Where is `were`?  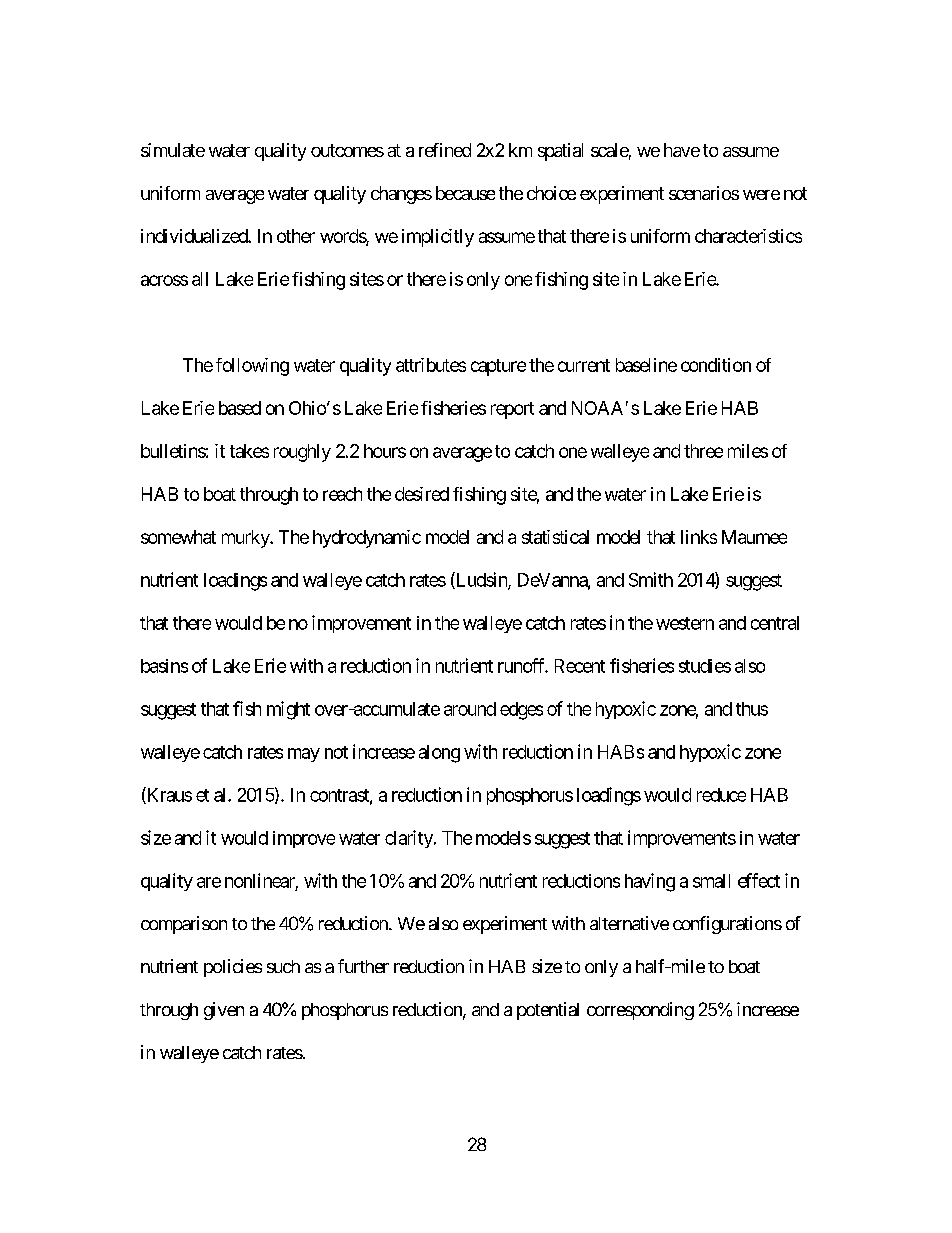
were is located at coordinates (761, 195).
